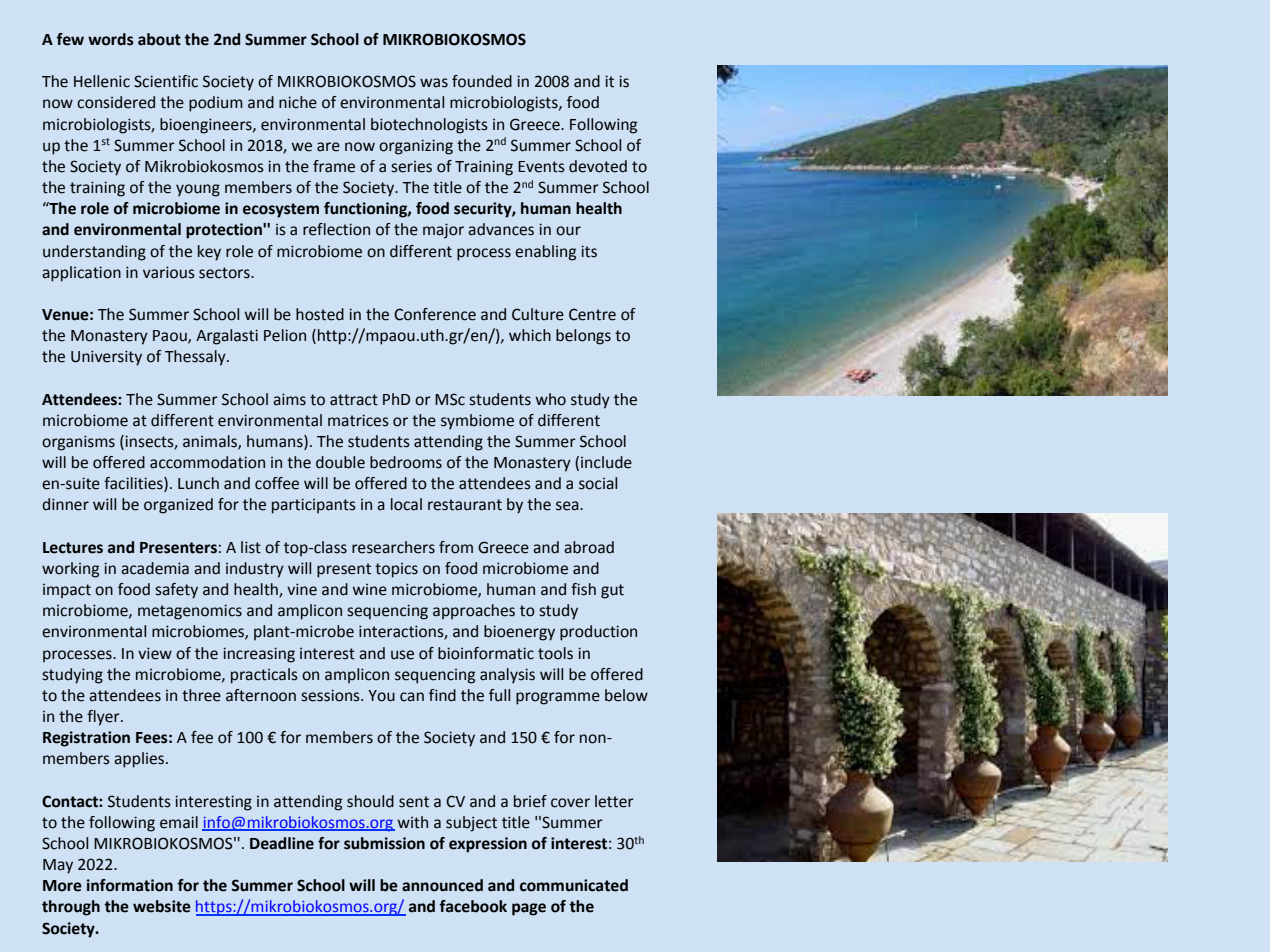  I want to click on website, so click(162, 906).
